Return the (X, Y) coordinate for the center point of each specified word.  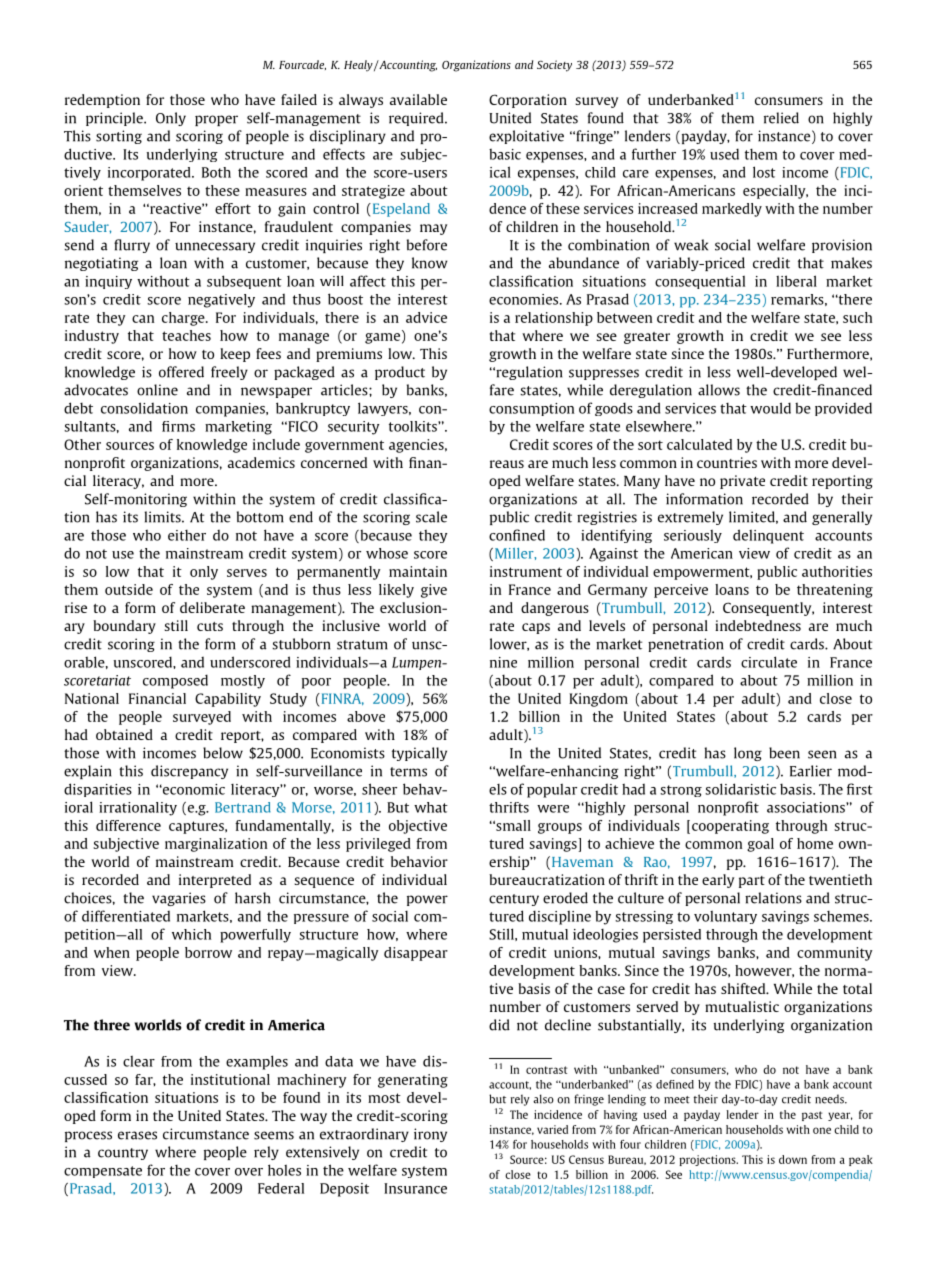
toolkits (414, 426)
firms (178, 426)
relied (781, 118)
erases (137, 1135)
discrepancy (189, 772)
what (431, 807)
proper (216, 120)
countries (727, 462)
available (418, 99)
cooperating (730, 827)
